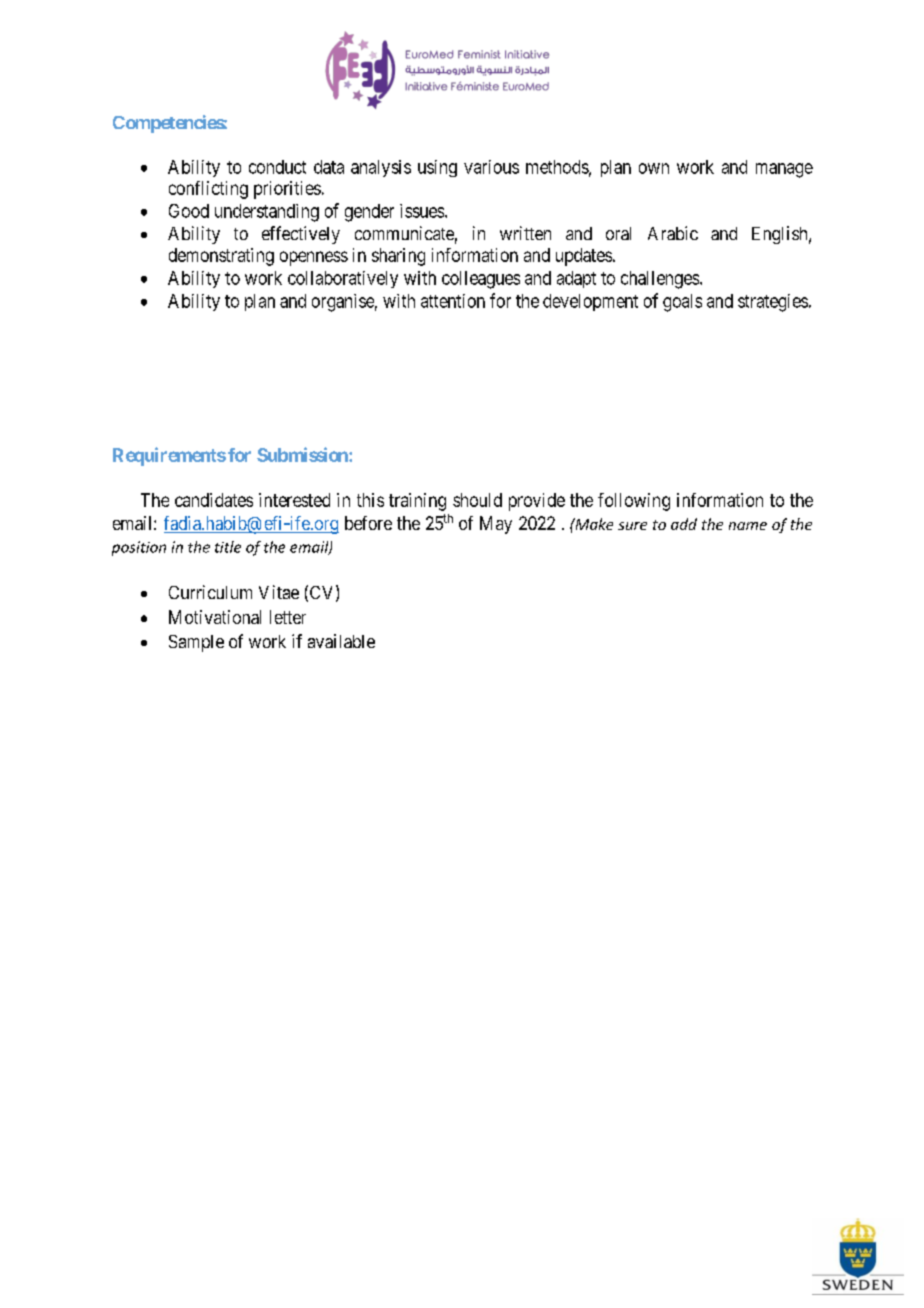  Describe the element at coordinates (453, 301) in the screenshot. I see `attention` at that location.
